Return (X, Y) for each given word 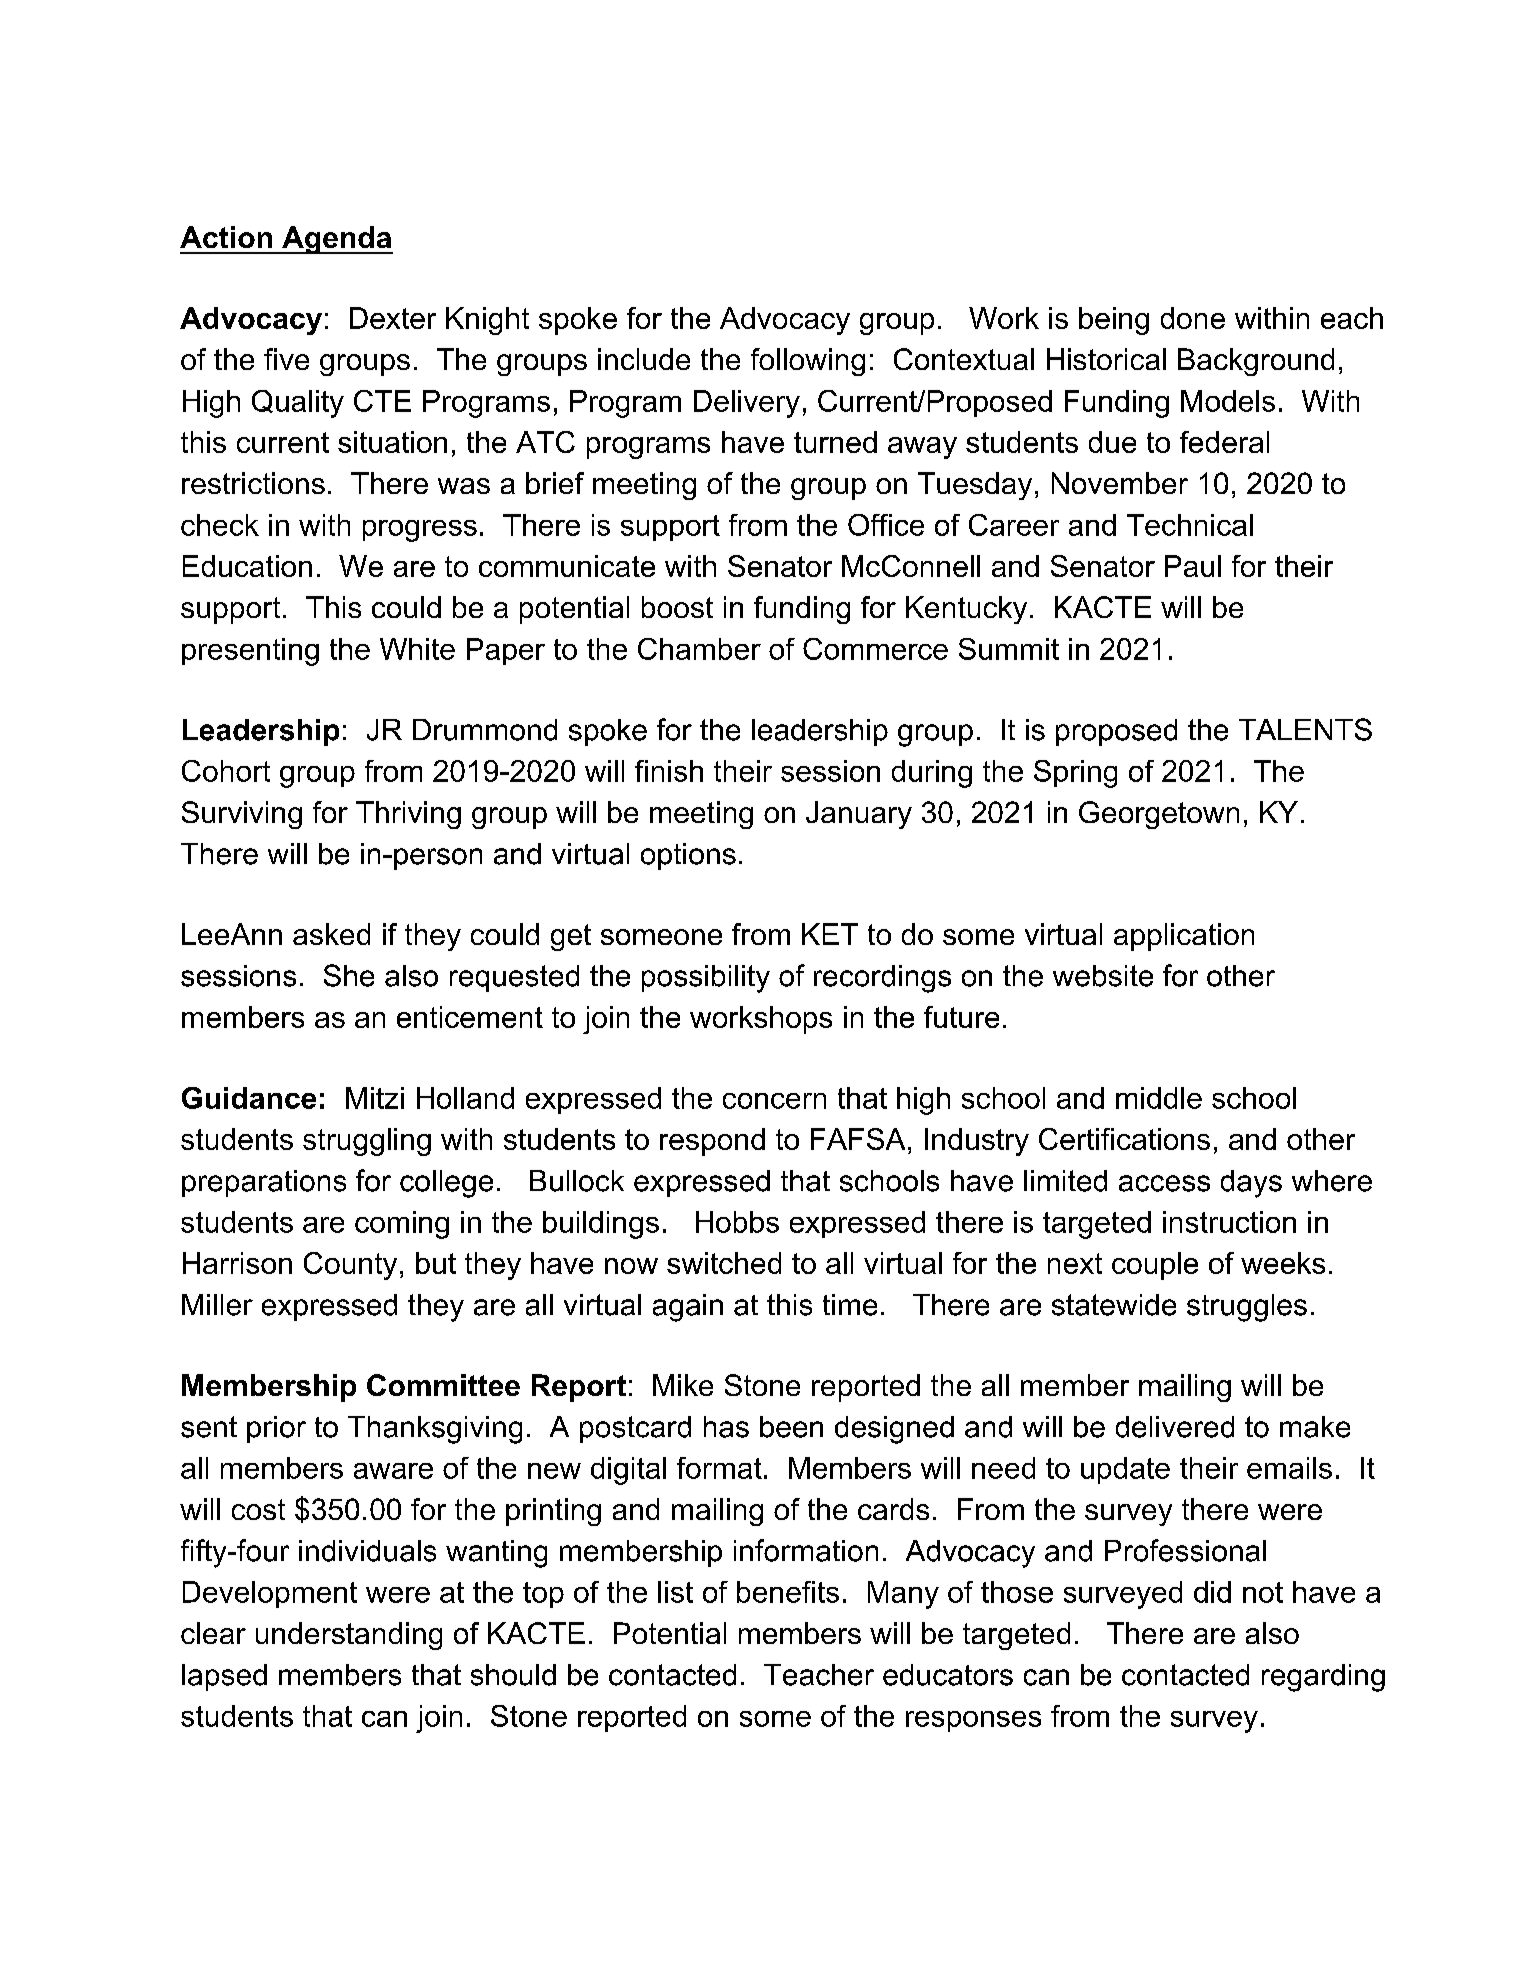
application (1184, 937)
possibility (706, 979)
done (1193, 318)
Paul (1193, 566)
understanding (349, 1636)
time (850, 1305)
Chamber (699, 649)
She (349, 975)
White (417, 649)
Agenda (336, 240)
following (808, 362)
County (350, 1266)
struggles (1247, 1308)
